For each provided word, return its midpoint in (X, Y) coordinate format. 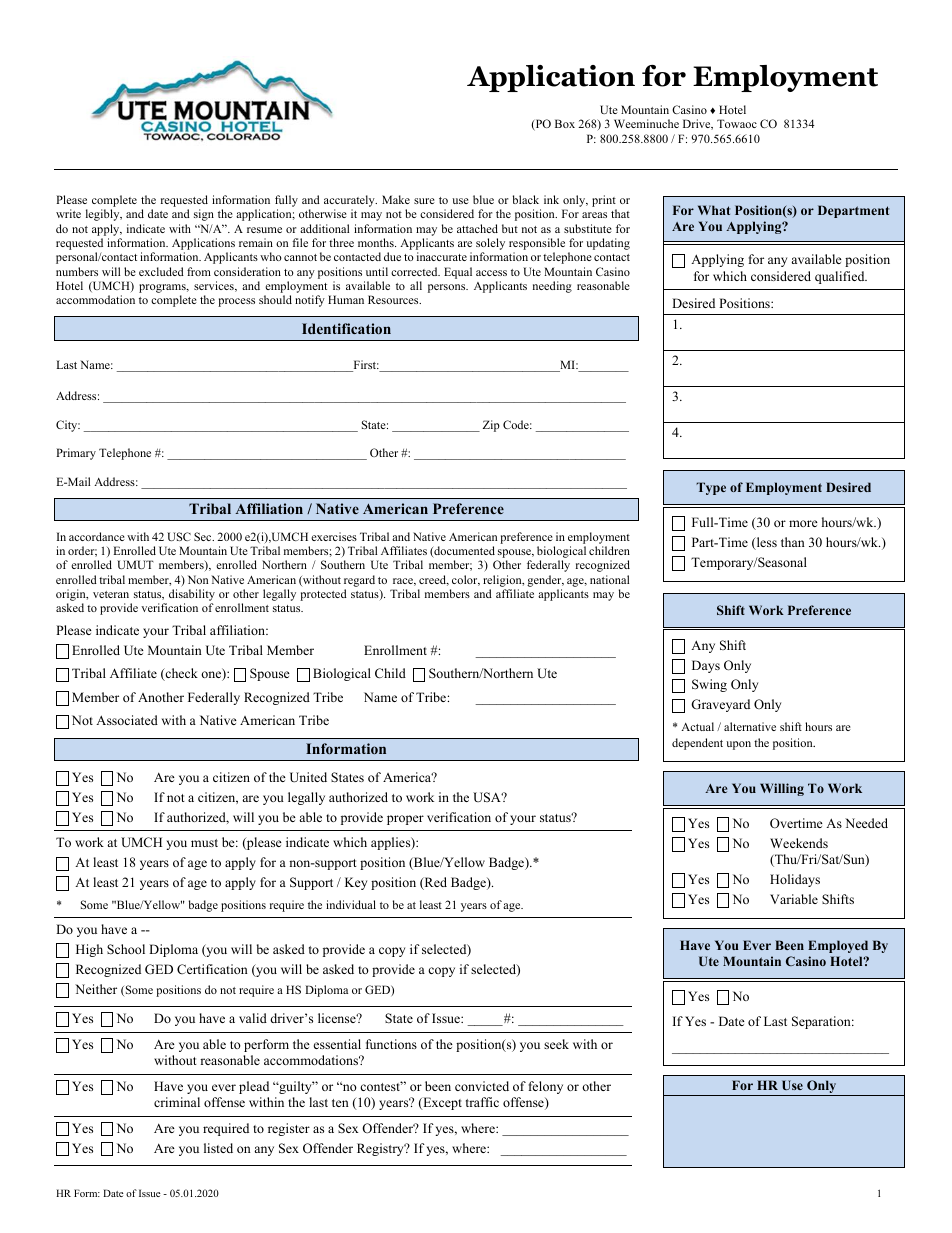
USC (179, 536)
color (466, 580)
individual (351, 904)
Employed (838, 946)
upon (738, 745)
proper (405, 820)
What (714, 210)
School (126, 949)
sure (424, 201)
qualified (841, 277)
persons (448, 288)
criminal (177, 1102)
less (765, 543)
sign (204, 215)
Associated (127, 720)
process (236, 302)
